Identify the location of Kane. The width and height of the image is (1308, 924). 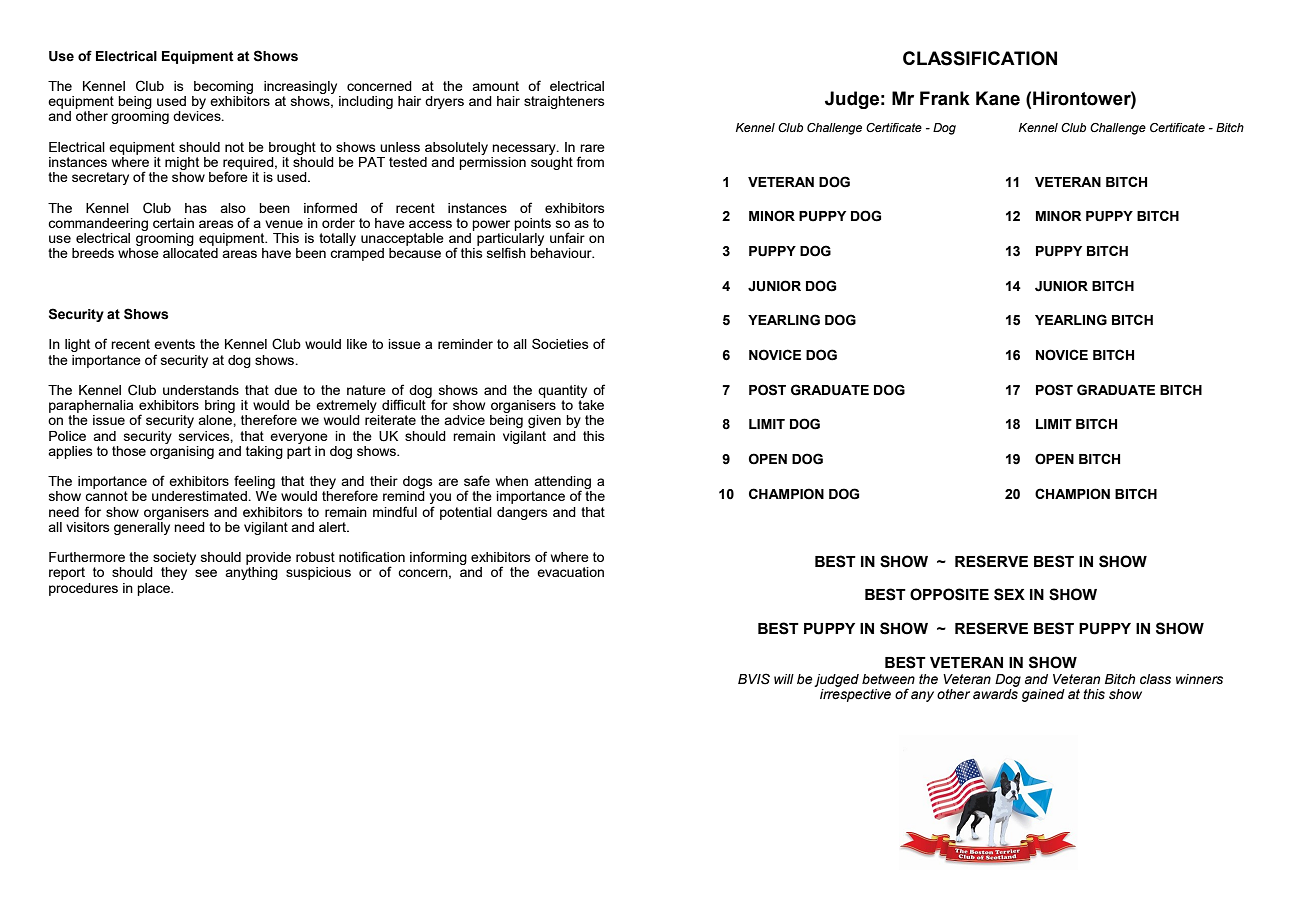
(998, 98).
